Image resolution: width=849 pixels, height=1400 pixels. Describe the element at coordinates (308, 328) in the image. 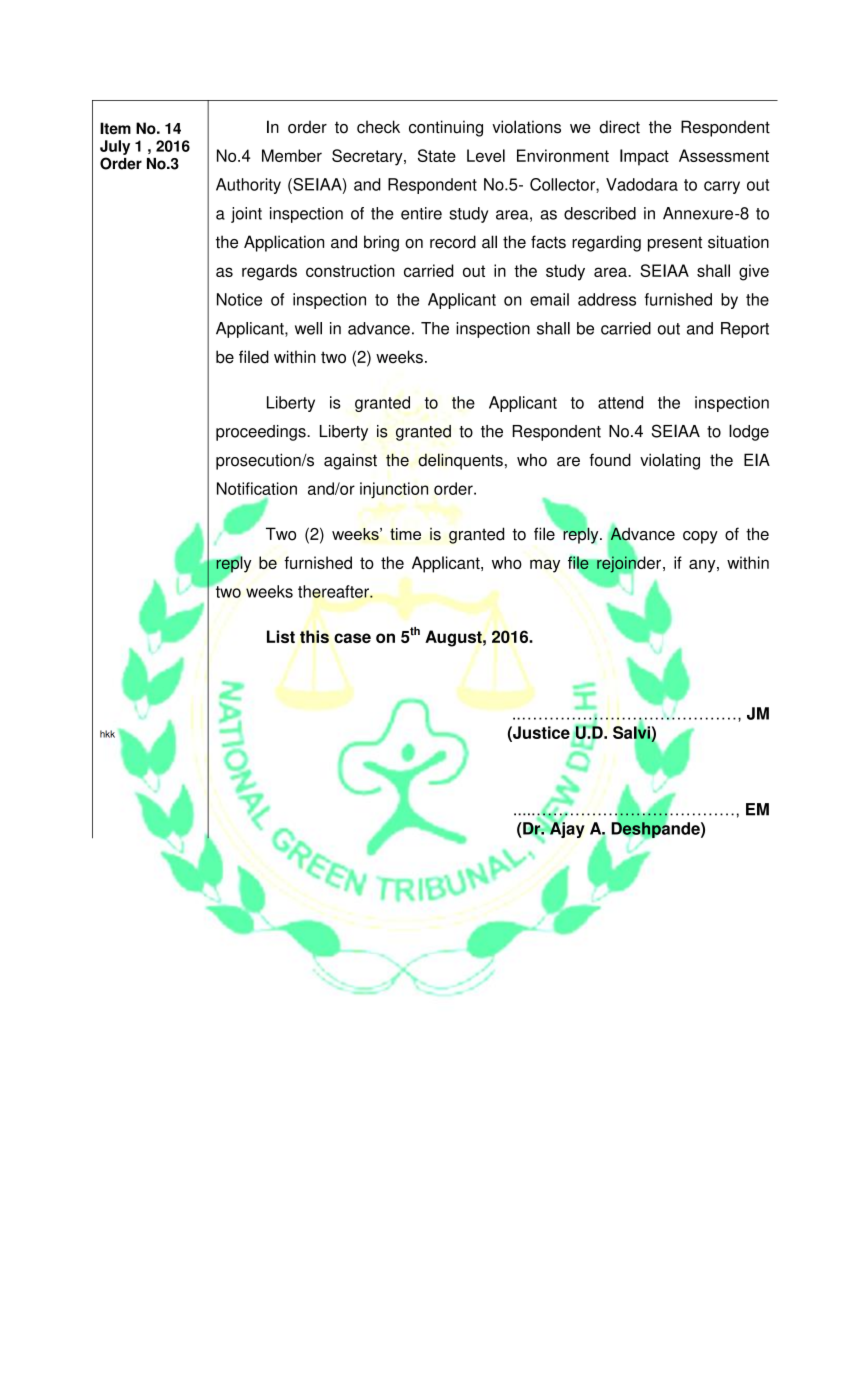

I see `well` at that location.
